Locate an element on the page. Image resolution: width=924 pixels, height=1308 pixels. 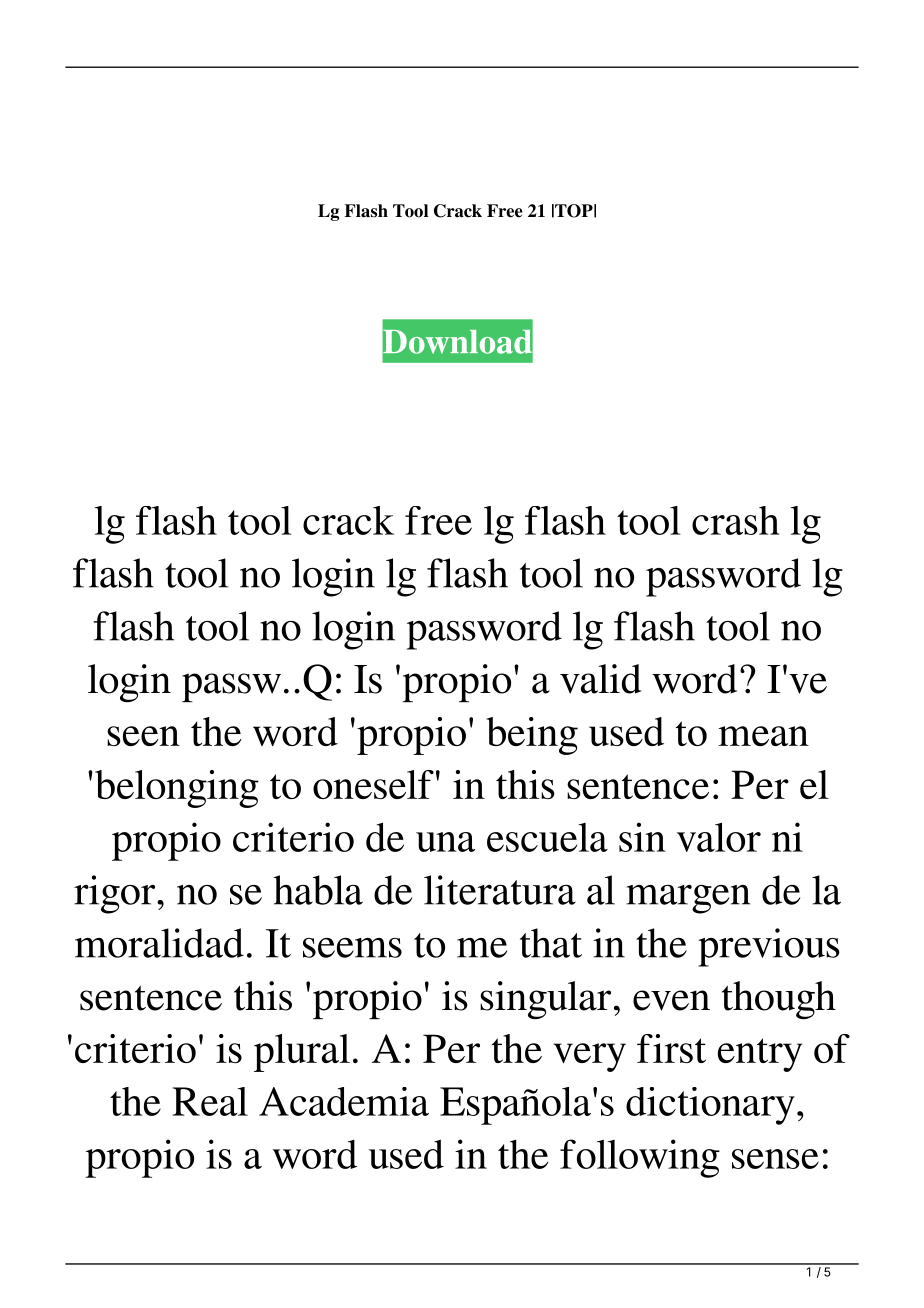
Academia is located at coordinates (344, 1101).
